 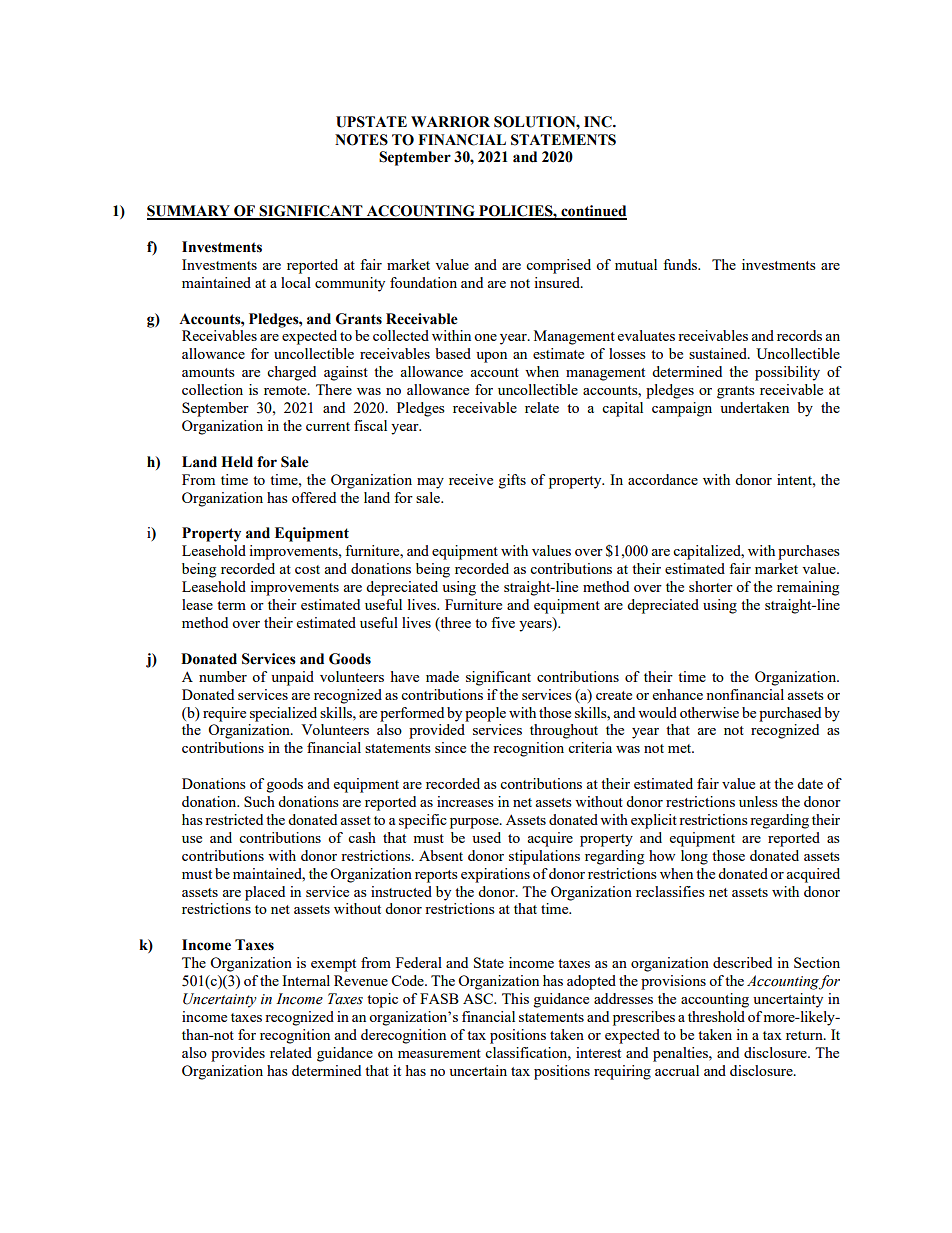 What do you see at coordinates (237, 462) in the image?
I see `Held` at bounding box center [237, 462].
